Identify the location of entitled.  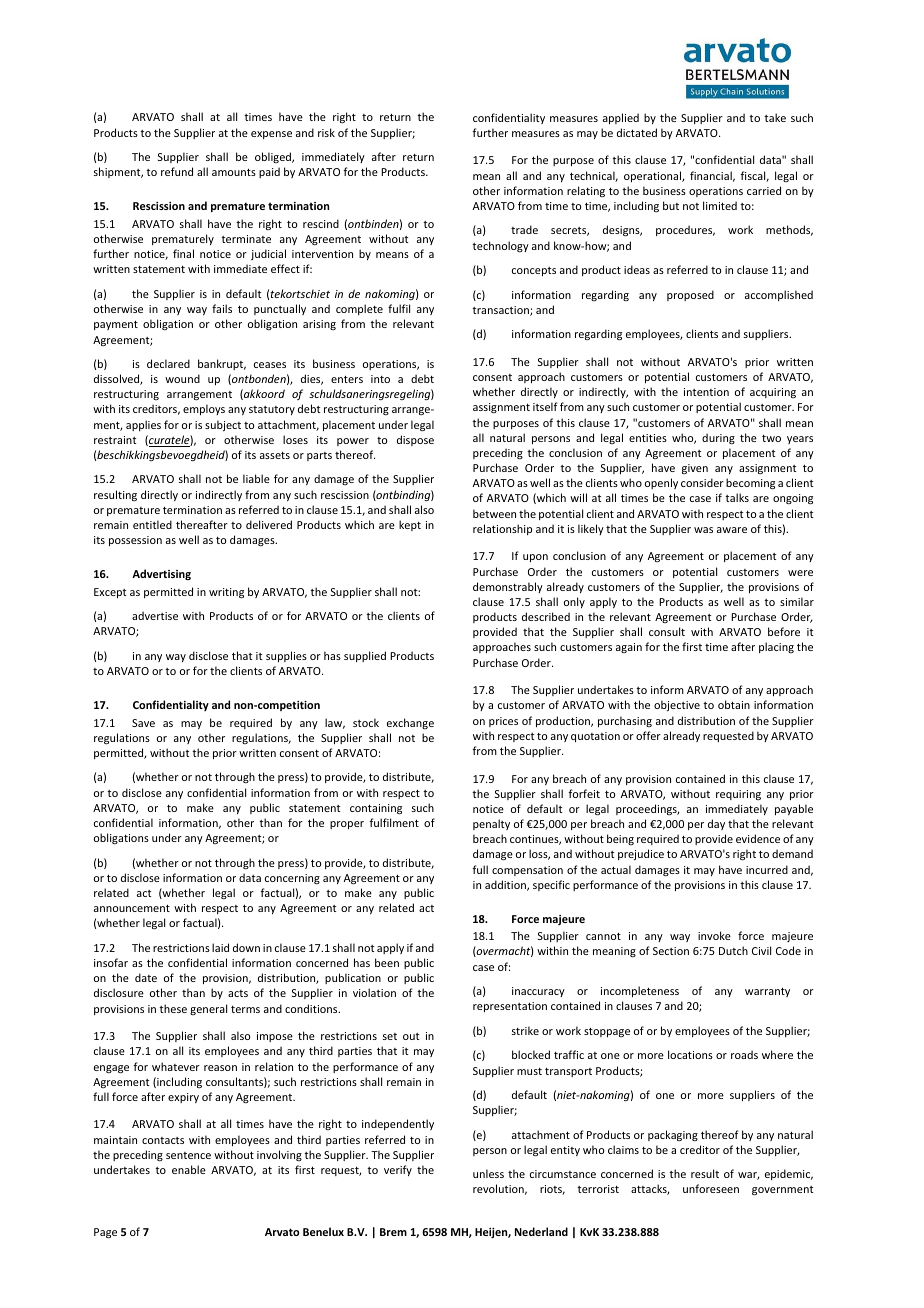
(152, 524).
